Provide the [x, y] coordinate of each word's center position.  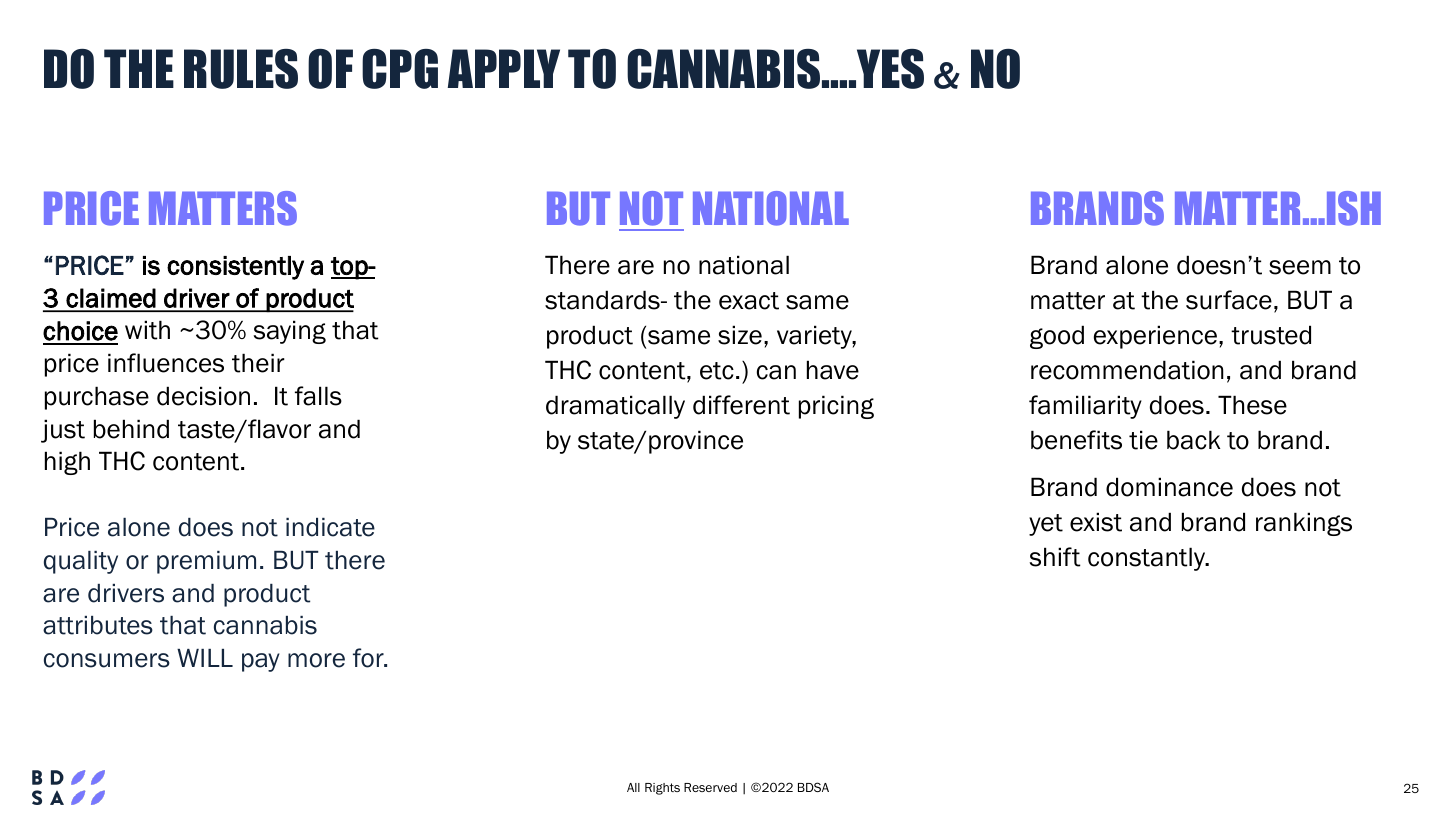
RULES [241, 69]
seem [1300, 267]
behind [131, 429]
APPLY [504, 68]
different [741, 405]
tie [1143, 440]
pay [261, 662]
